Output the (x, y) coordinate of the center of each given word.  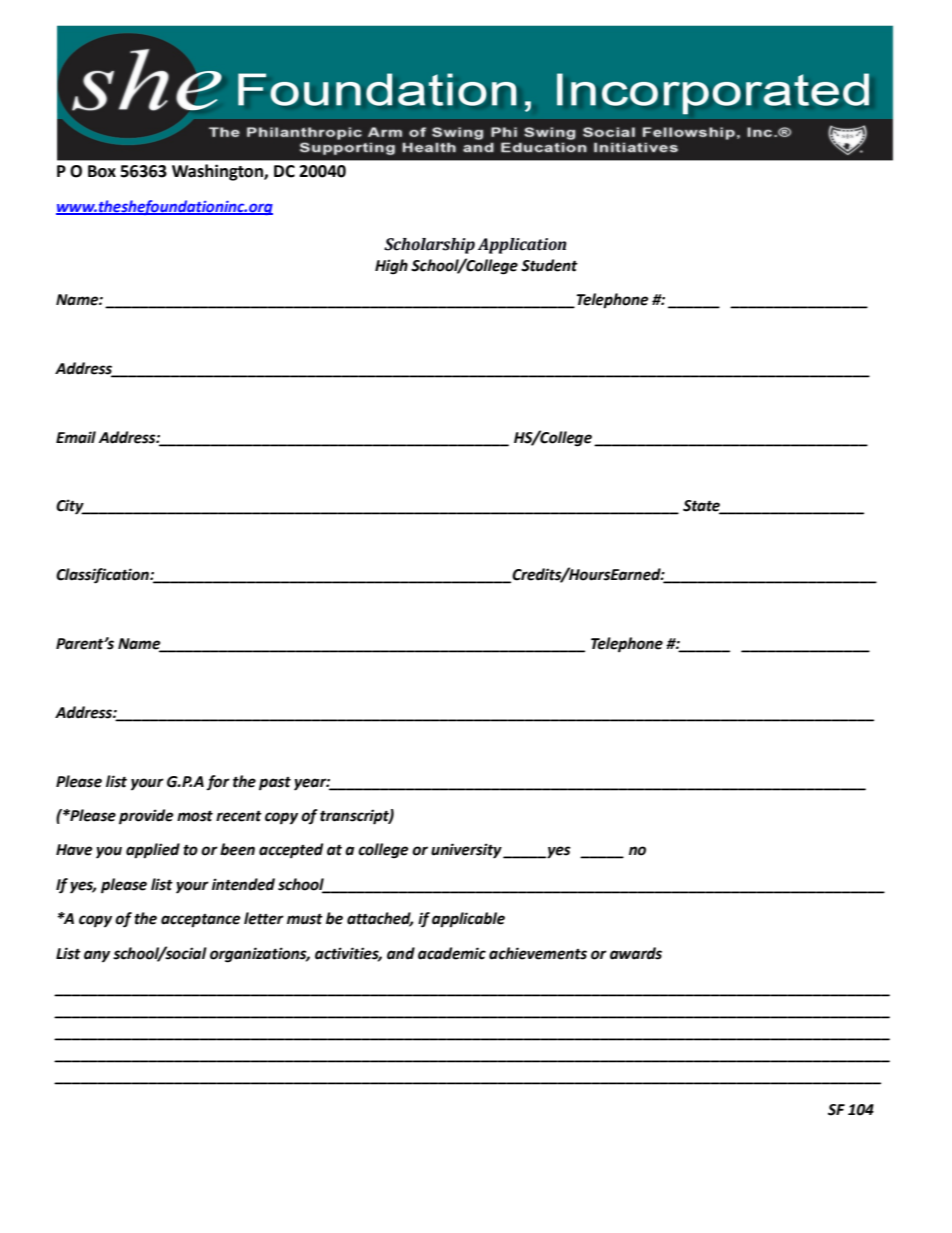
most (195, 816)
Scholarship (429, 246)
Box (102, 171)
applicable (468, 920)
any (97, 956)
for (218, 782)
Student (549, 265)
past (275, 784)
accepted (291, 851)
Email (76, 437)
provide (146, 817)
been (237, 849)
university (467, 851)
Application (522, 246)
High (391, 267)
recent (239, 816)
